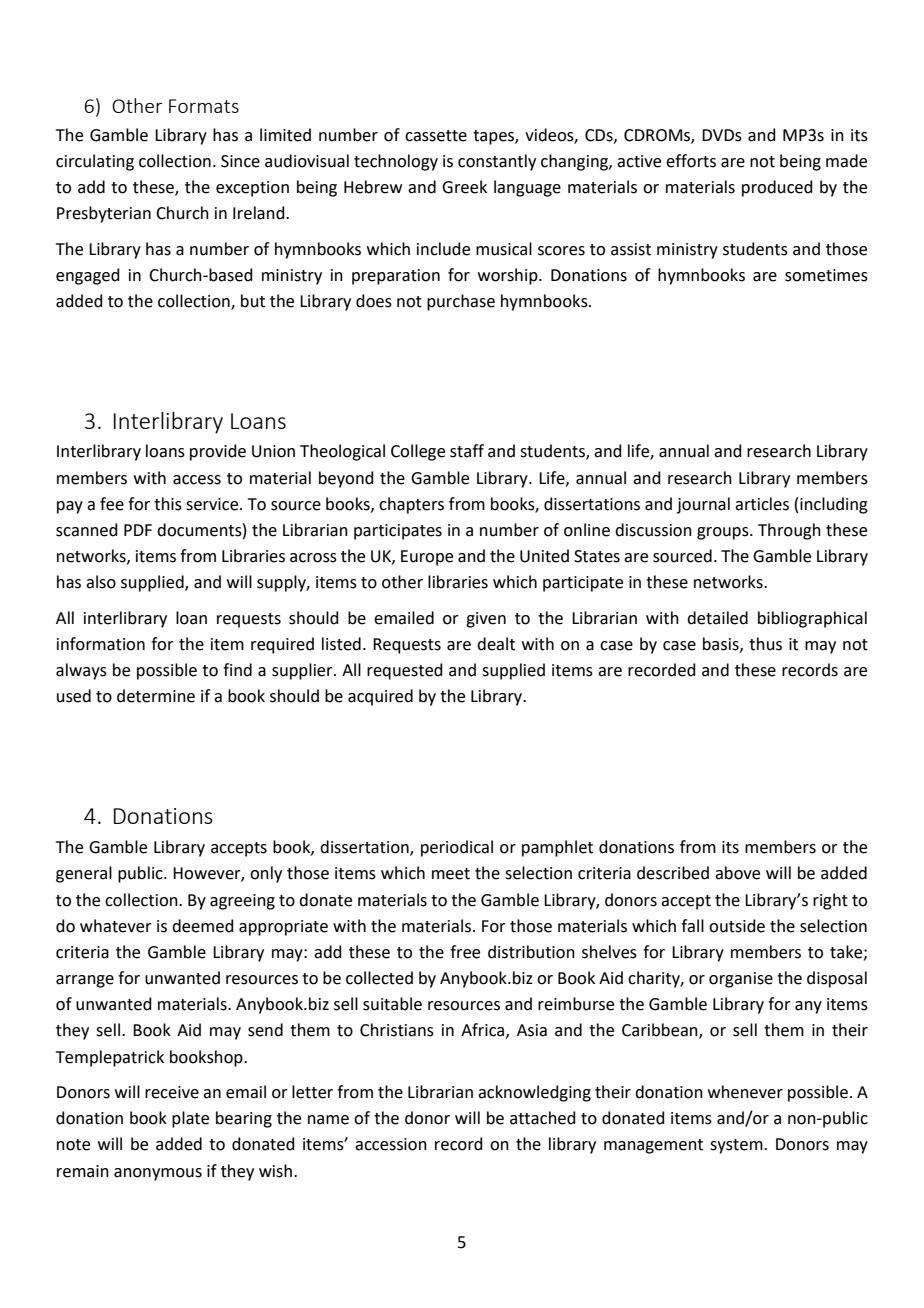  What do you see at coordinates (190, 1119) in the screenshot?
I see `plate` at bounding box center [190, 1119].
